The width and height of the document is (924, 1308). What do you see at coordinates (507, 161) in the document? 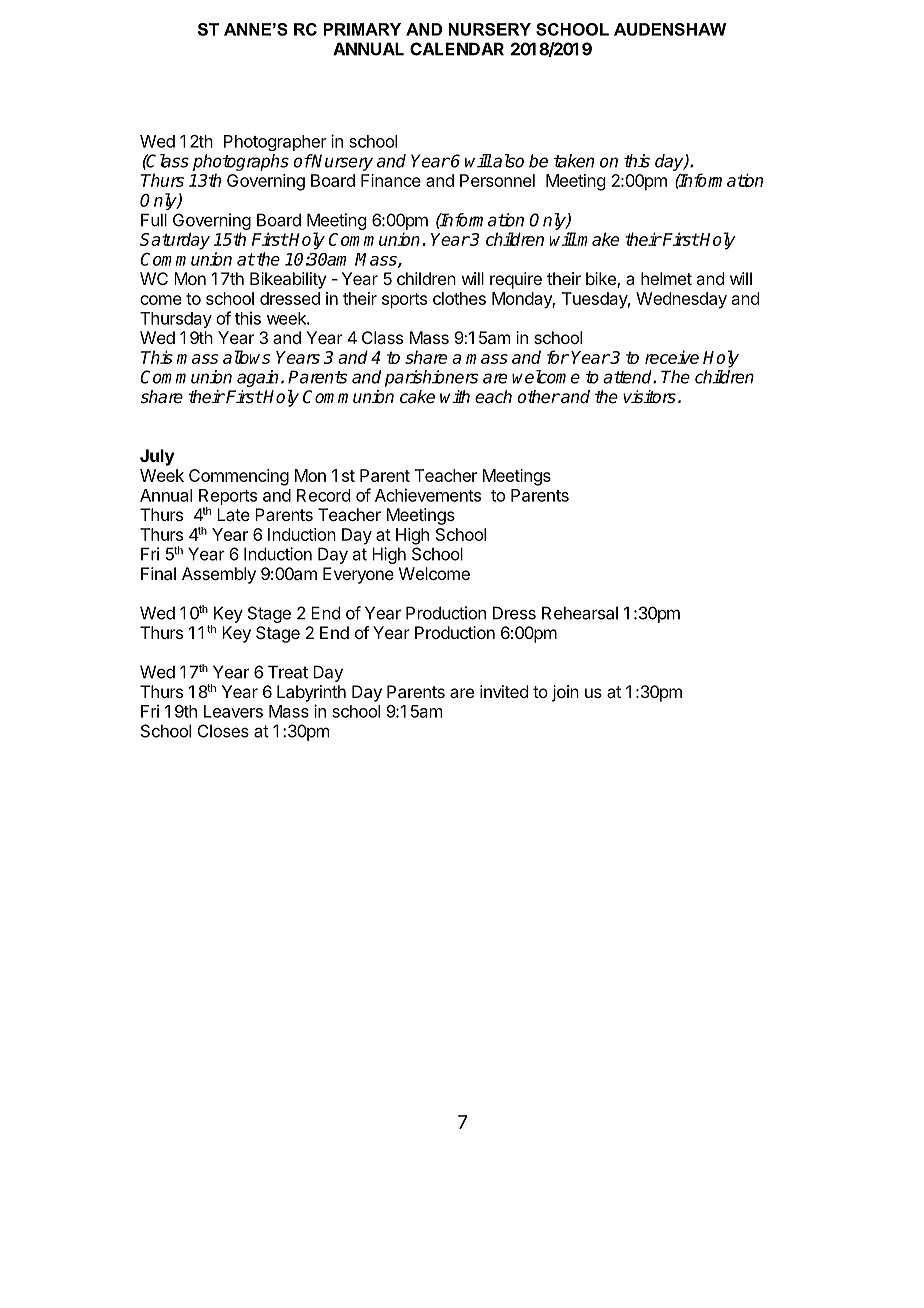
I see `also` at bounding box center [507, 161].
